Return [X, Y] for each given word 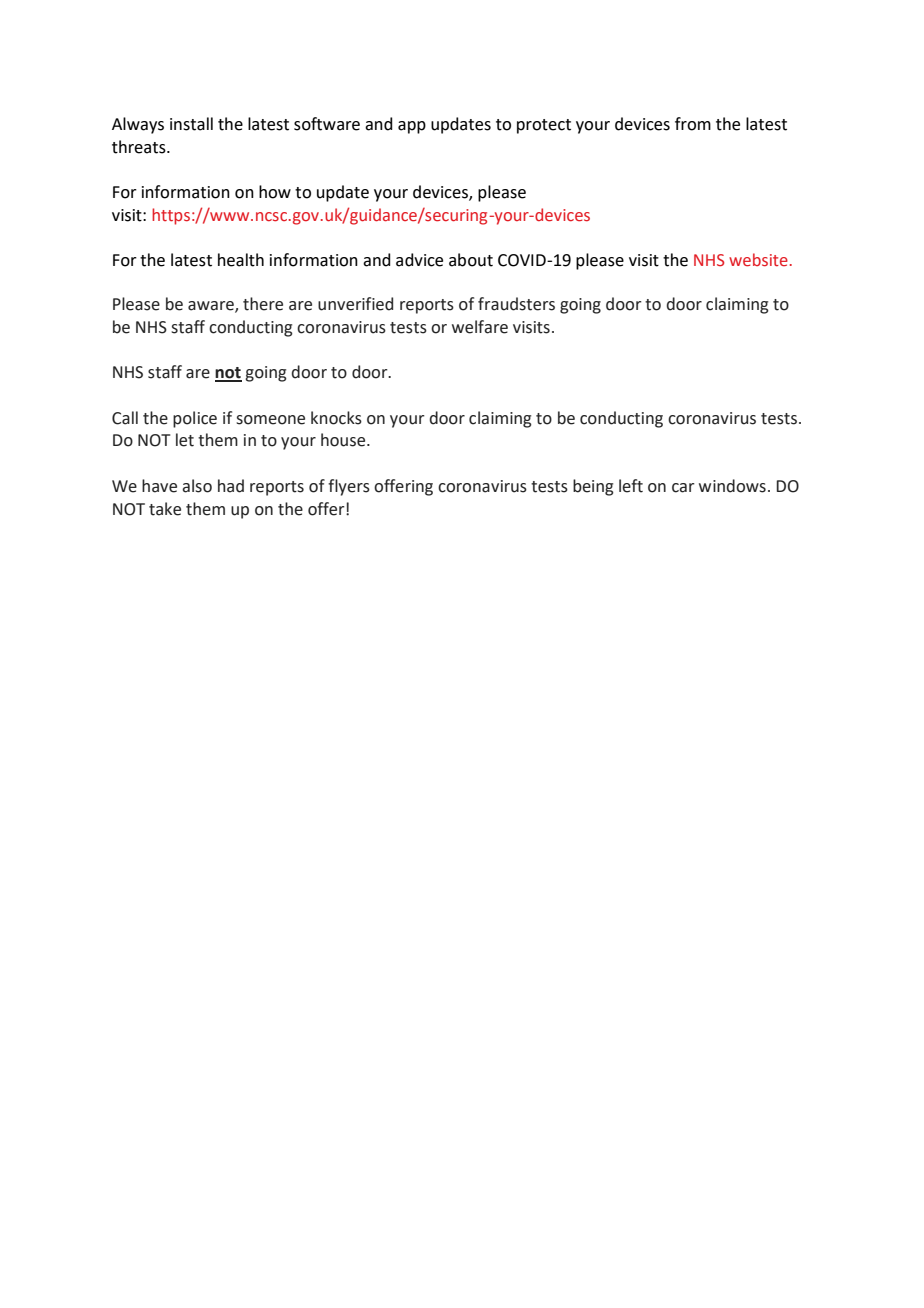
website [758, 260]
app [412, 127]
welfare [480, 327]
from [693, 124]
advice [419, 260]
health [241, 260]
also [197, 486]
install [191, 124]
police [195, 419]
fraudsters [516, 304]
